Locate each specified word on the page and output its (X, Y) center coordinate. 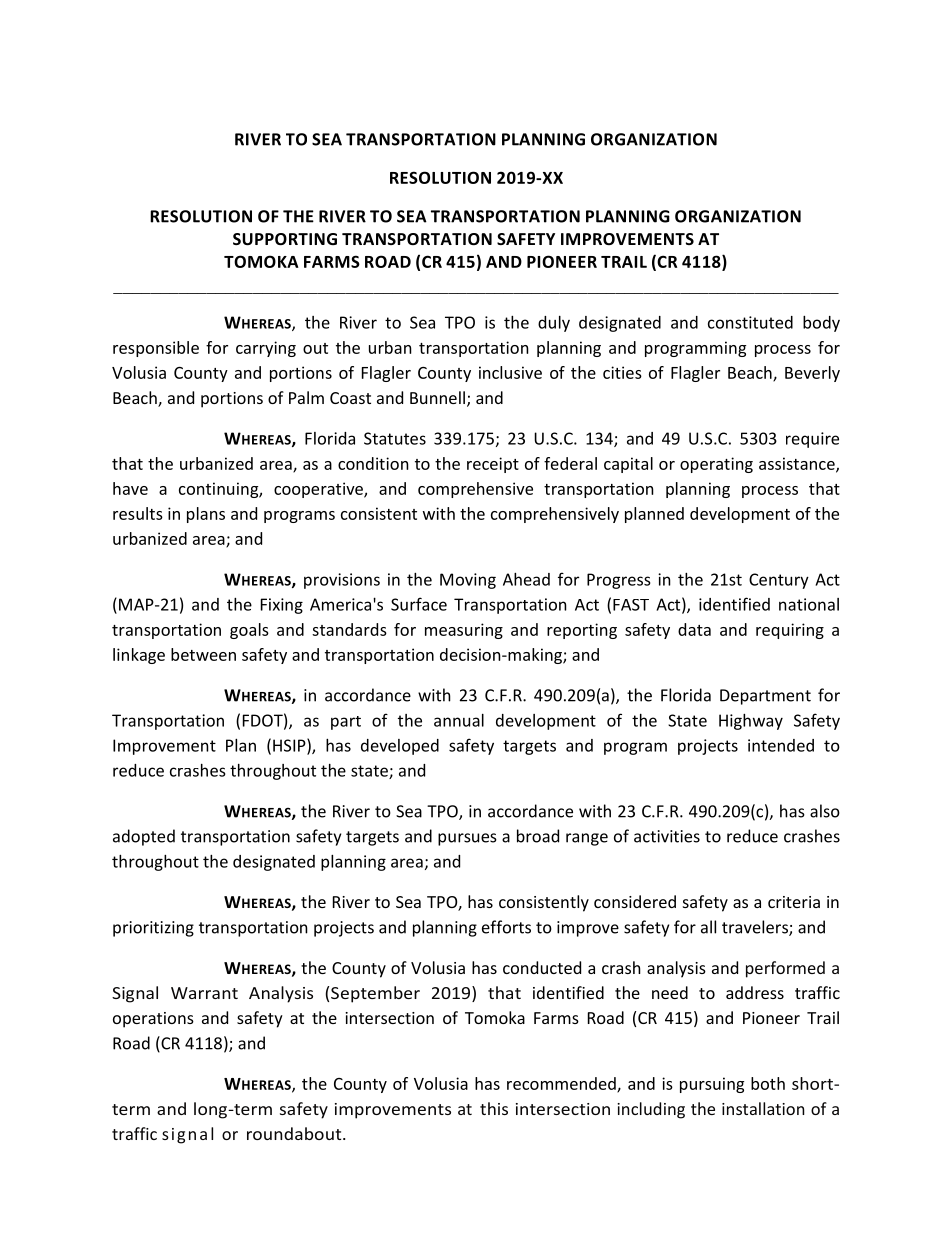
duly (554, 324)
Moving (468, 581)
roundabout (295, 1133)
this (494, 1108)
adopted (144, 837)
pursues (467, 839)
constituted (750, 322)
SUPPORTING (285, 239)
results (138, 513)
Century (779, 581)
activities (667, 836)
